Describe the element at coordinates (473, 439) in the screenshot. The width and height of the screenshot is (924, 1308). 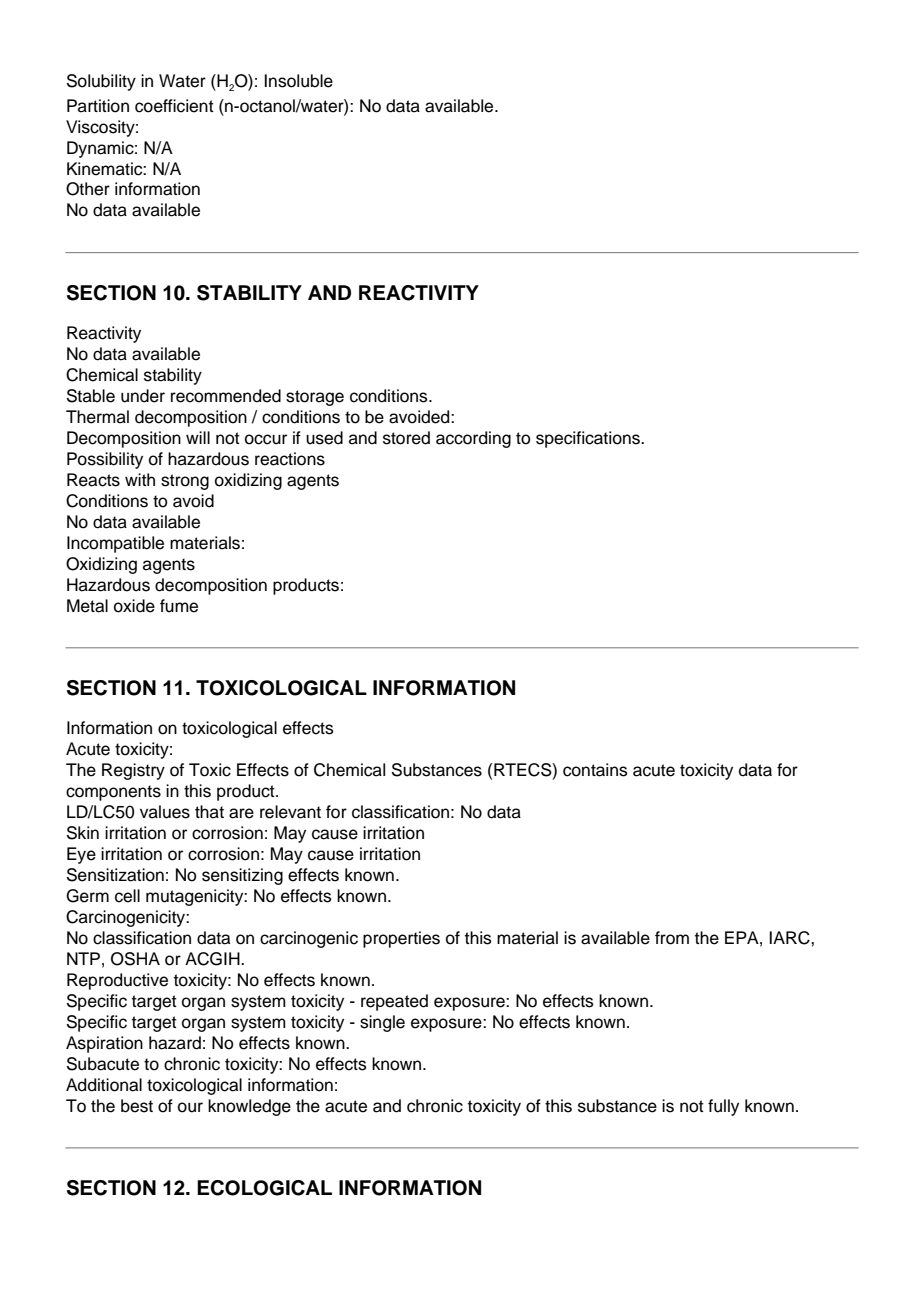
I see `according` at that location.
